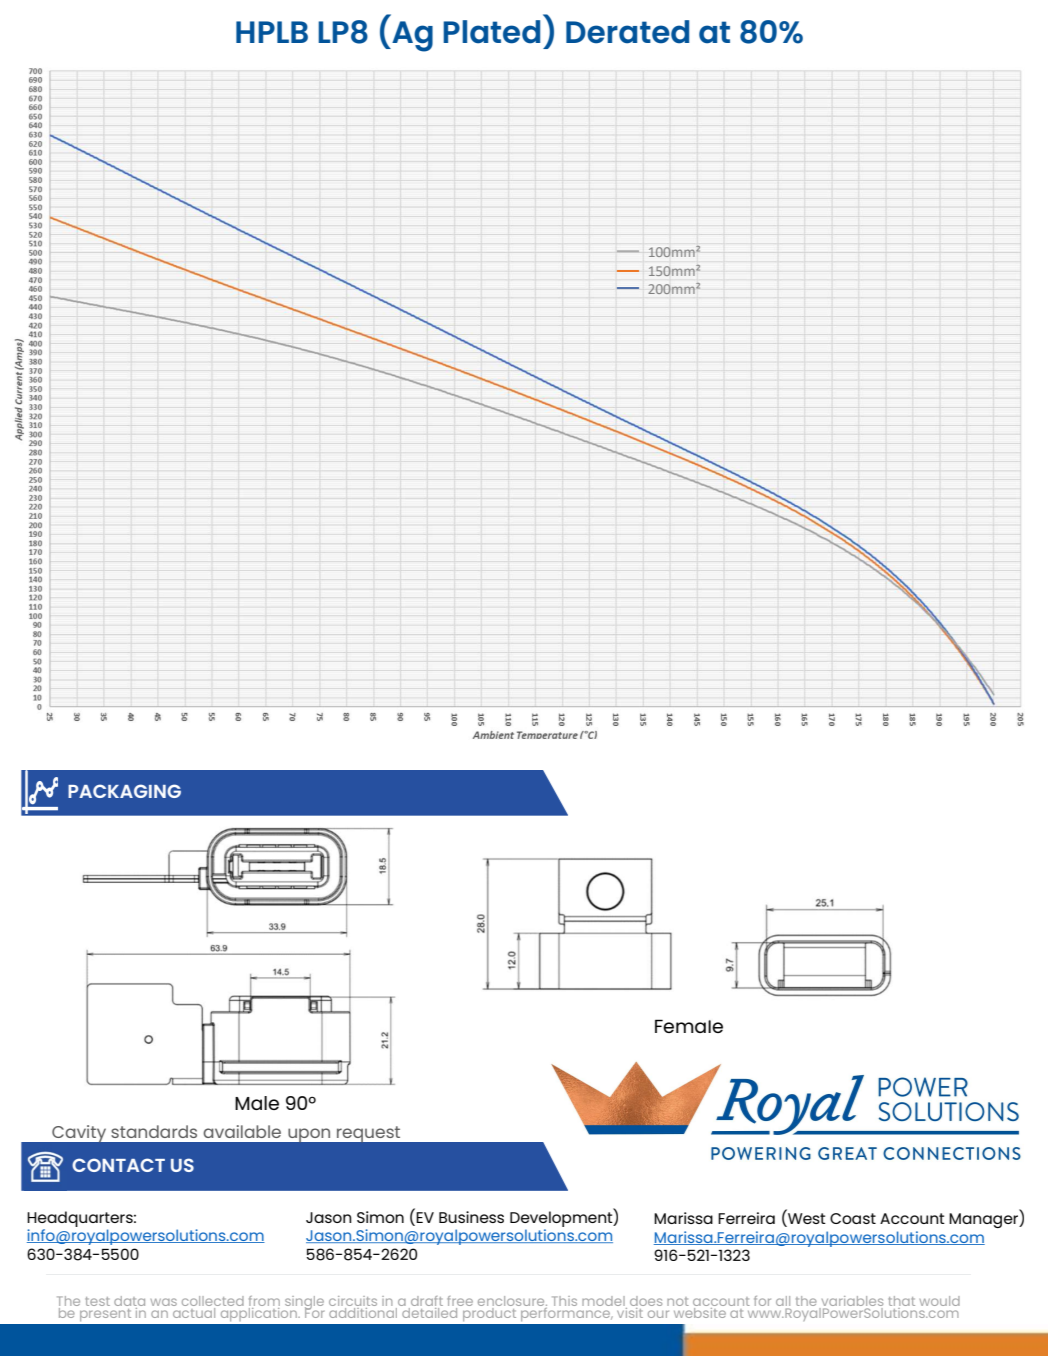 The width and height of the document is (1048, 1356). Describe the element at coordinates (491, 32) in the document. I see `Plated` at that location.
